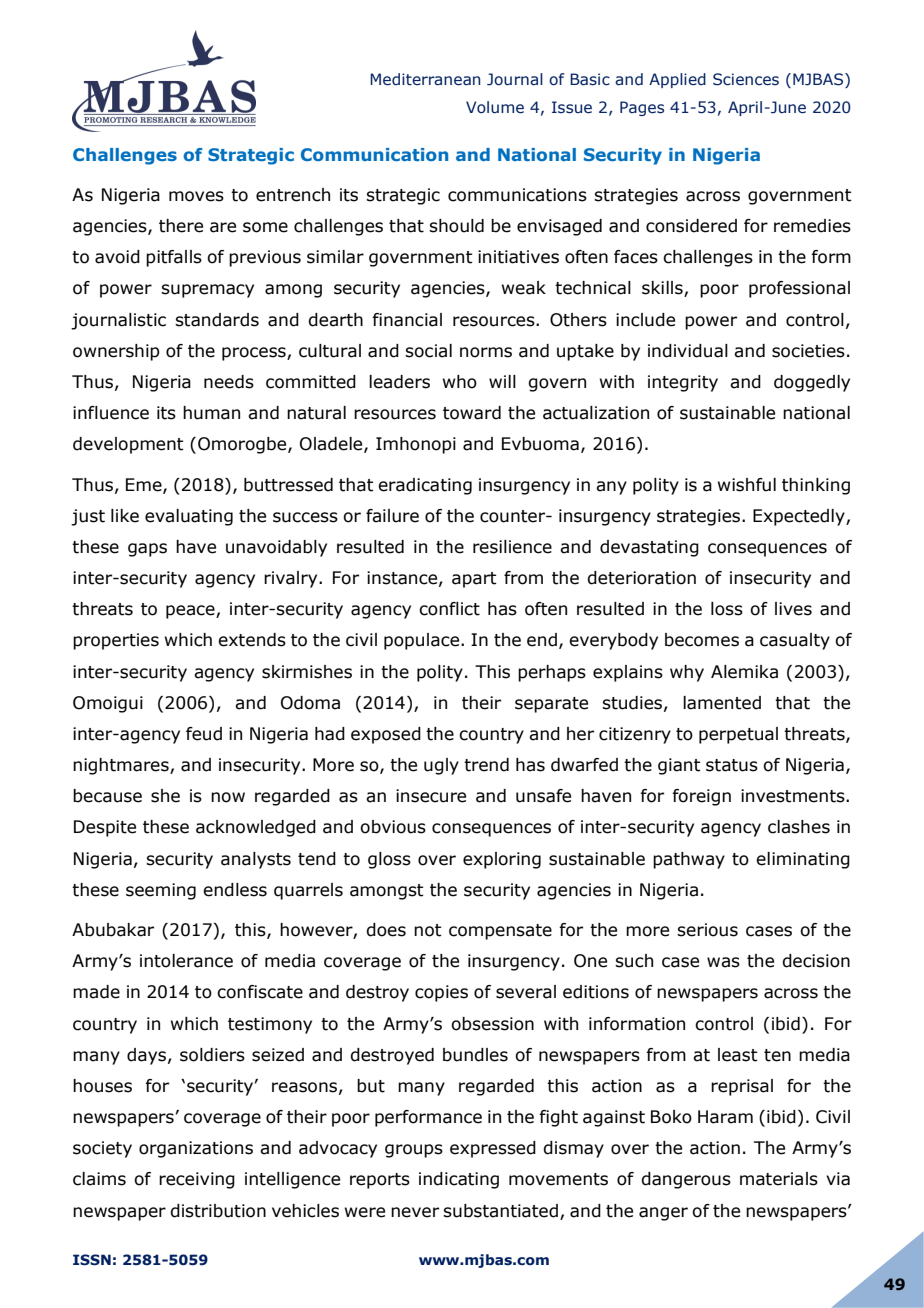  What do you see at coordinates (800, 517) in the image?
I see `Expectedly` at bounding box center [800, 517].
